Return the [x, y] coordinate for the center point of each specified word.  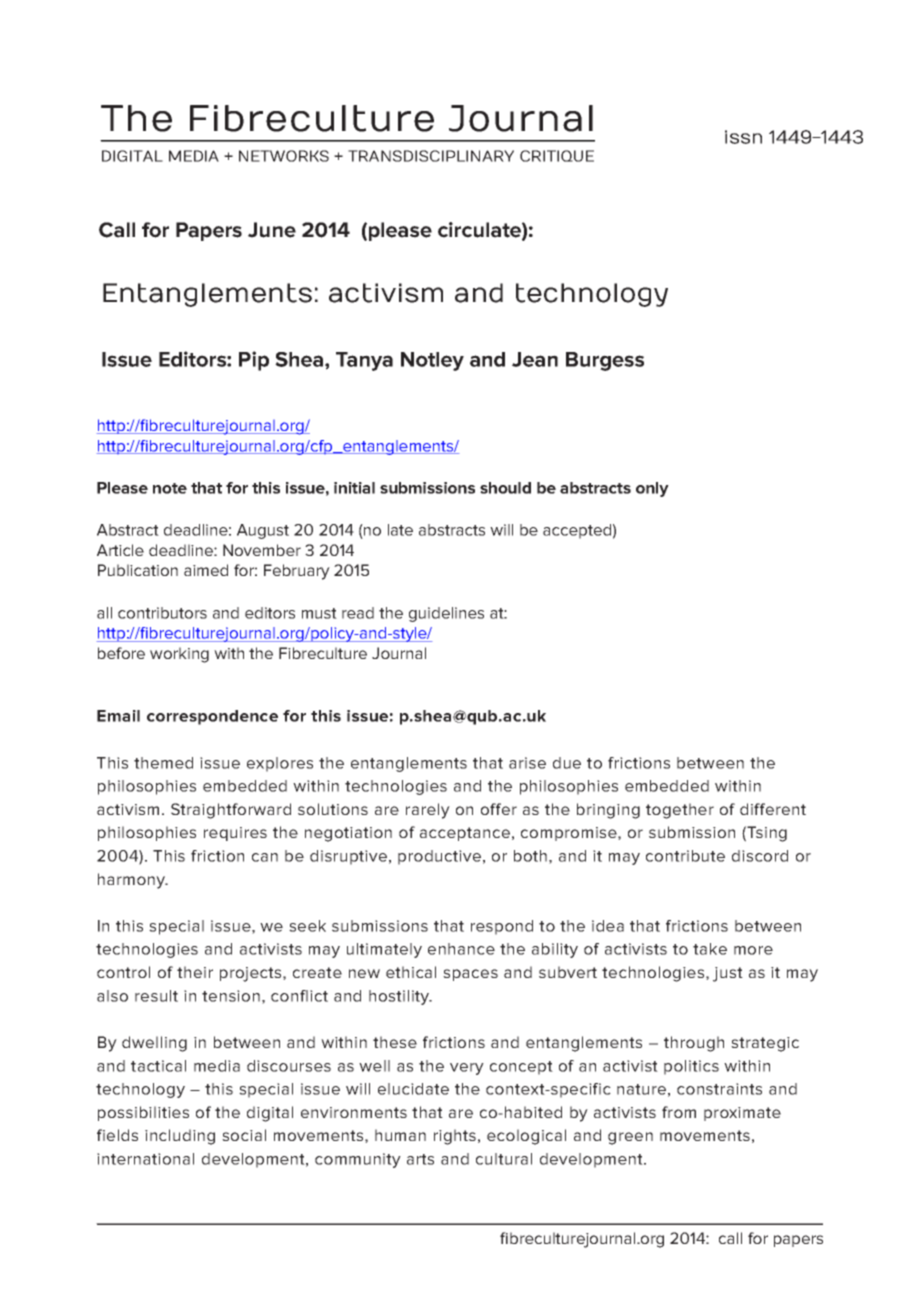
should [505, 488]
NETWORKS [284, 156]
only [652, 489]
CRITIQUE [557, 156]
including [180, 1137]
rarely [428, 811]
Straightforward [231, 811]
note [170, 488]
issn [743, 137]
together [680, 811]
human [400, 1135]
